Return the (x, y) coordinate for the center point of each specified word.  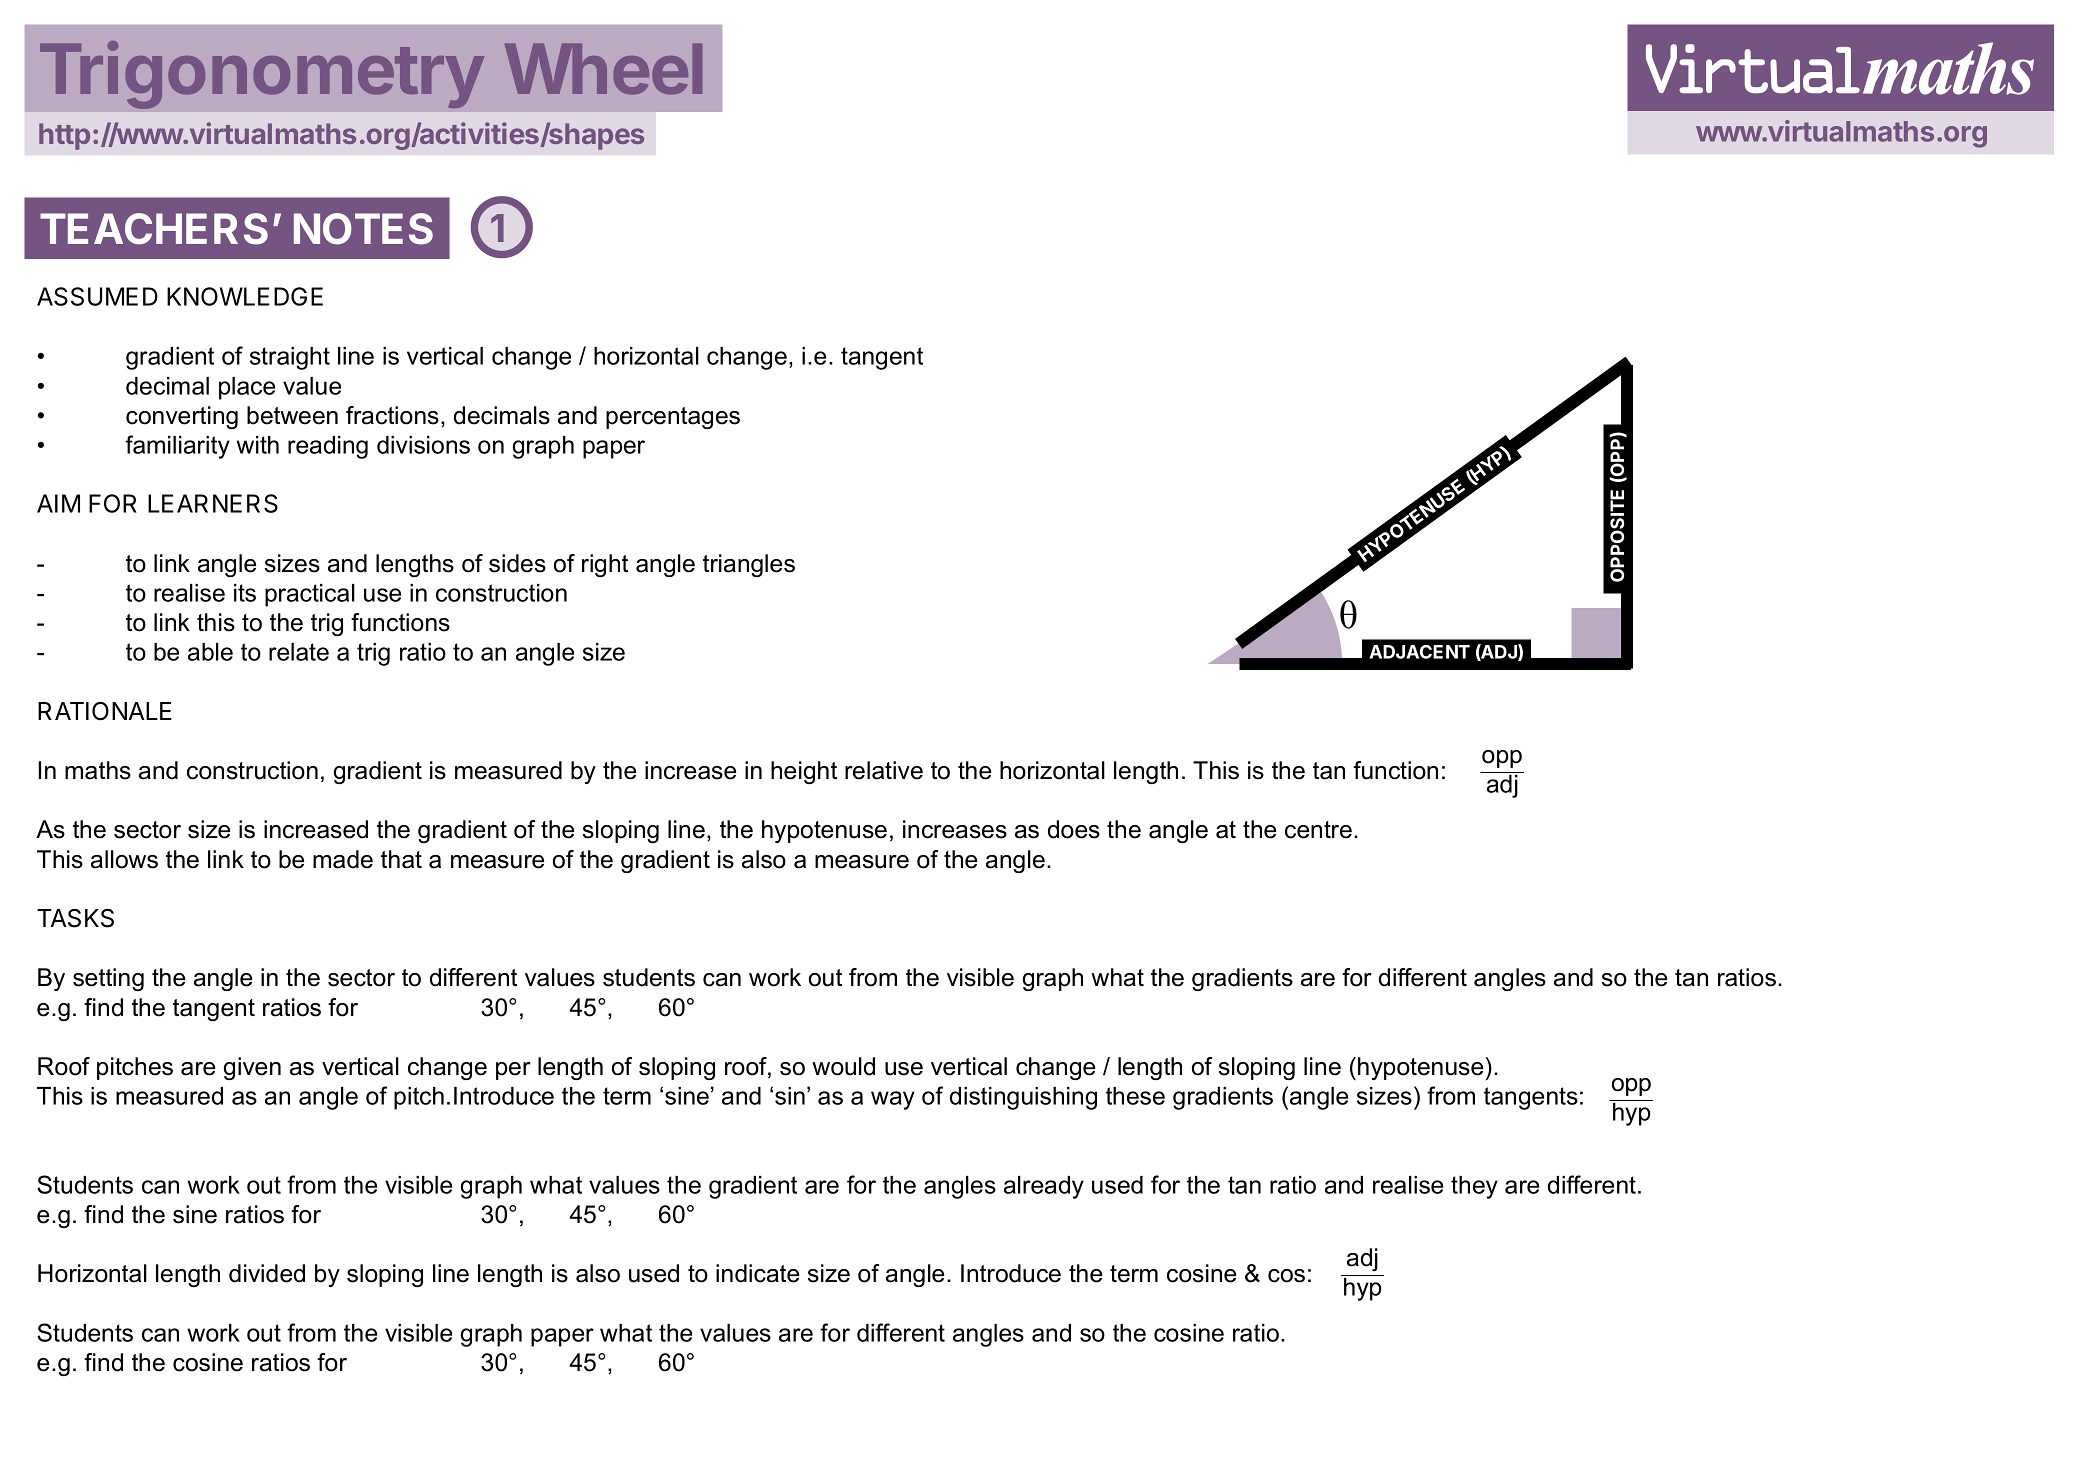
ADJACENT (1419, 652)
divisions (423, 445)
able (210, 652)
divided (267, 1273)
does (1074, 829)
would (843, 1066)
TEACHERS (154, 229)
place (247, 388)
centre (1318, 830)
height (804, 772)
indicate (757, 1273)
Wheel (603, 69)
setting (108, 979)
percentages (673, 418)
